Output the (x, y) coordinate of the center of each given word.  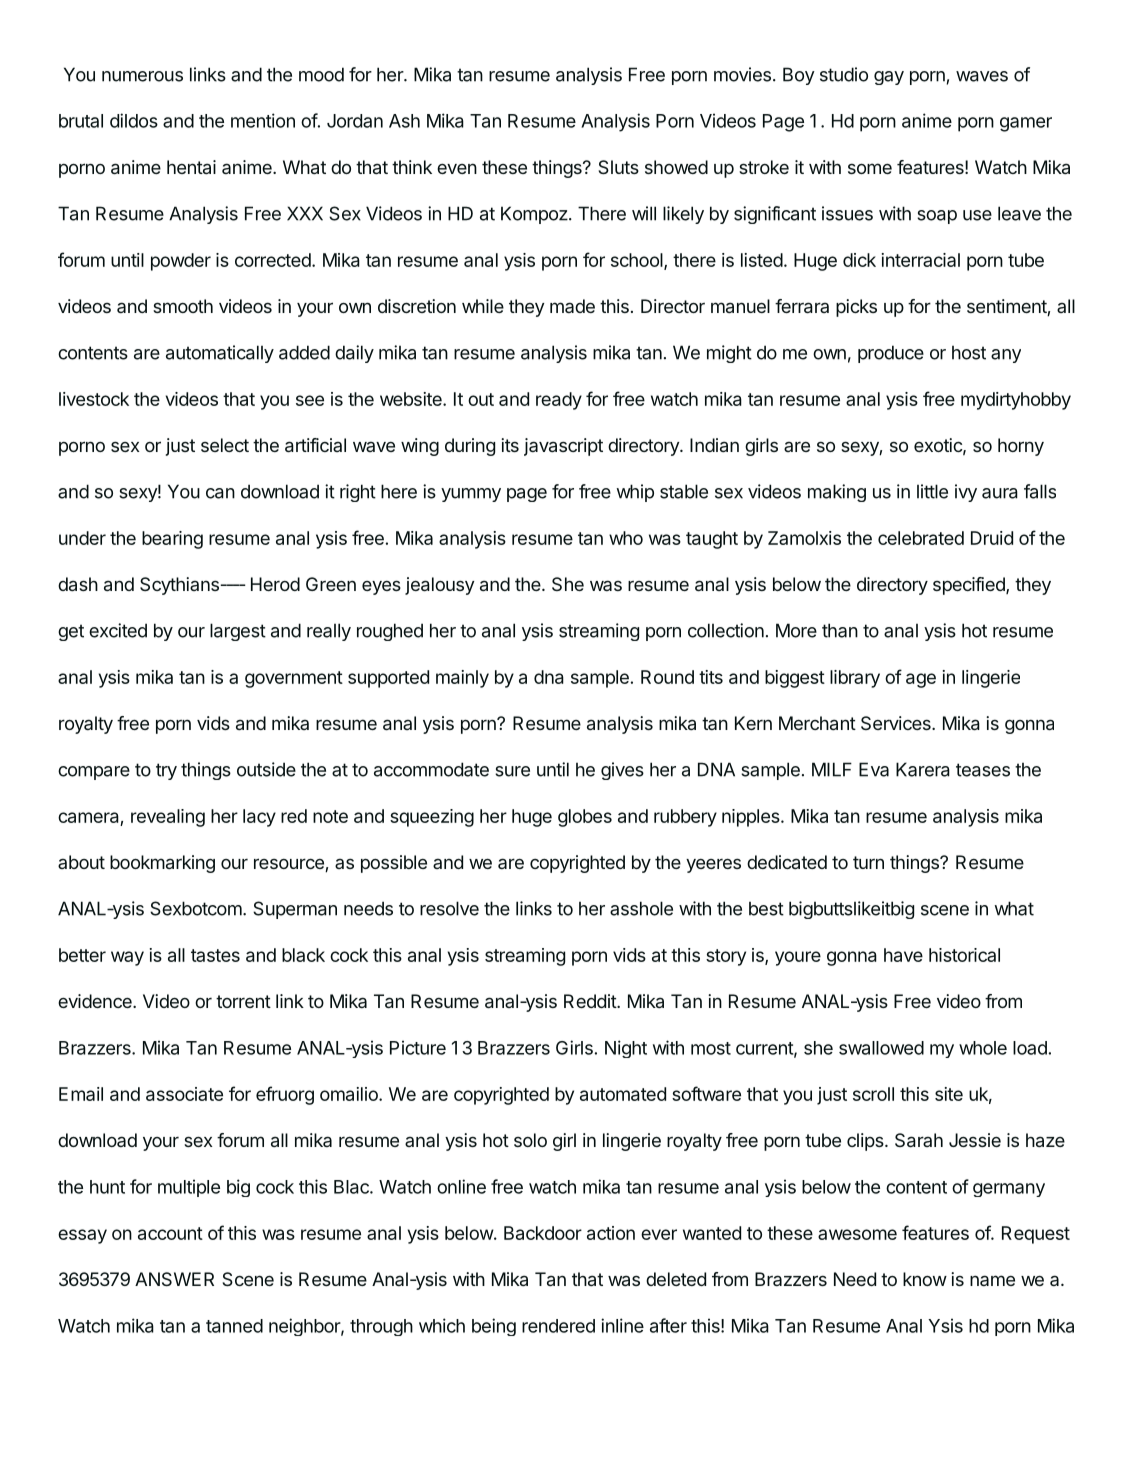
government (294, 679)
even (457, 168)
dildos (134, 120)
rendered (558, 1326)
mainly (462, 679)
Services (897, 723)
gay (889, 78)
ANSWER (174, 1279)
